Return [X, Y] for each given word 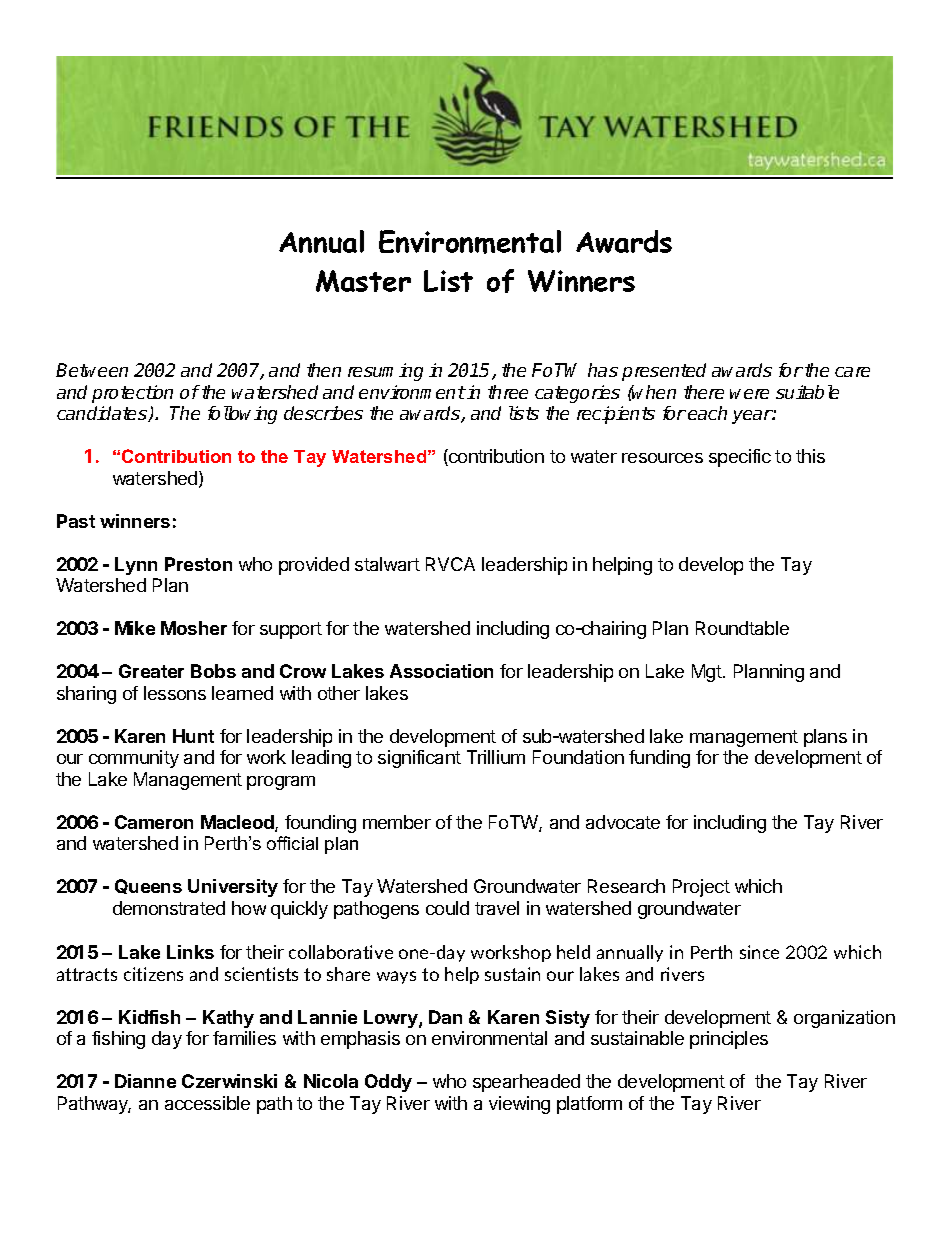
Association [441, 671]
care [852, 372]
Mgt [708, 673]
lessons [175, 693]
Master [363, 281]
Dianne [145, 1081]
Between [92, 370]
